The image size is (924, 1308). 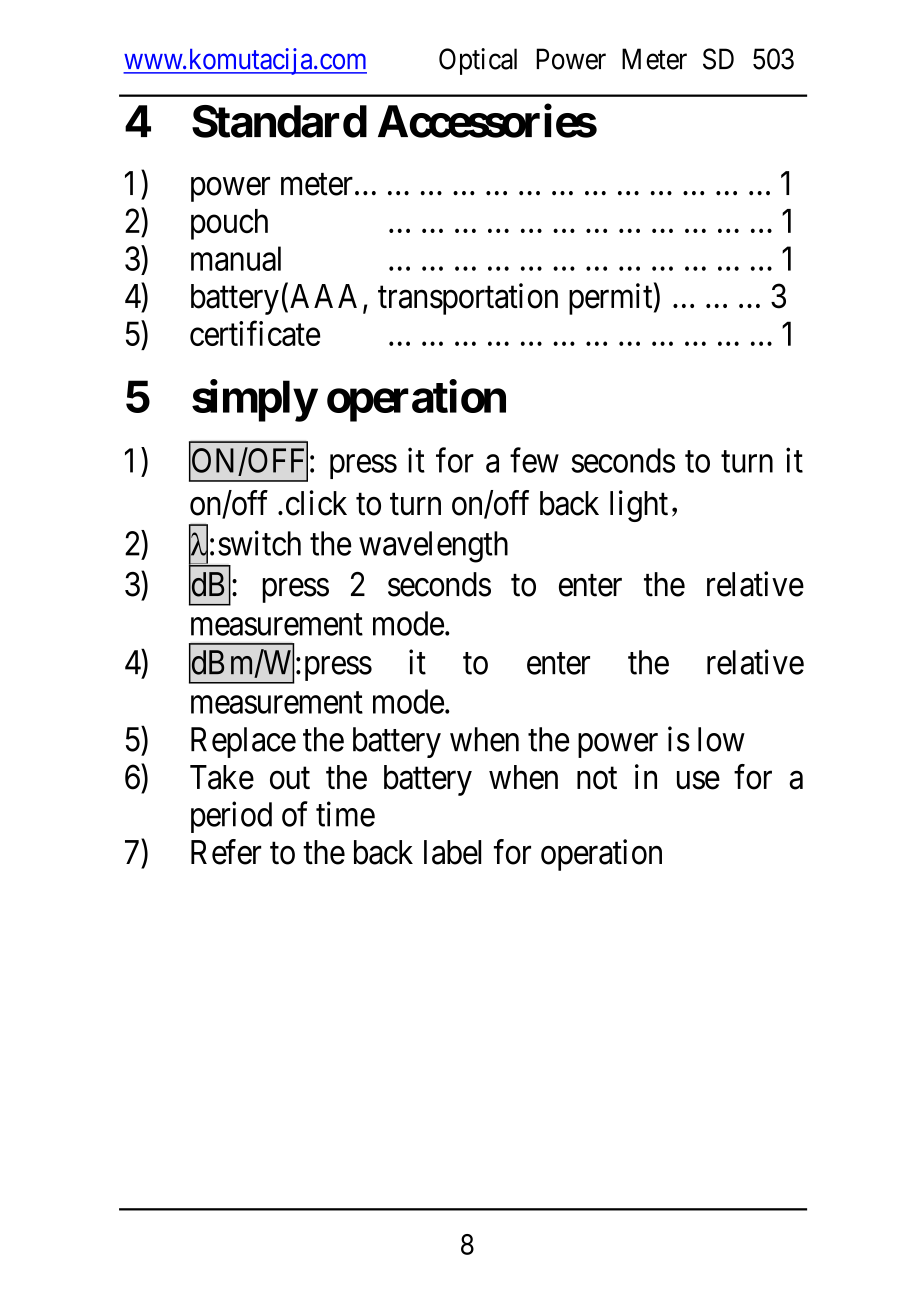 What do you see at coordinates (698, 780) in the screenshot?
I see `use` at bounding box center [698, 780].
